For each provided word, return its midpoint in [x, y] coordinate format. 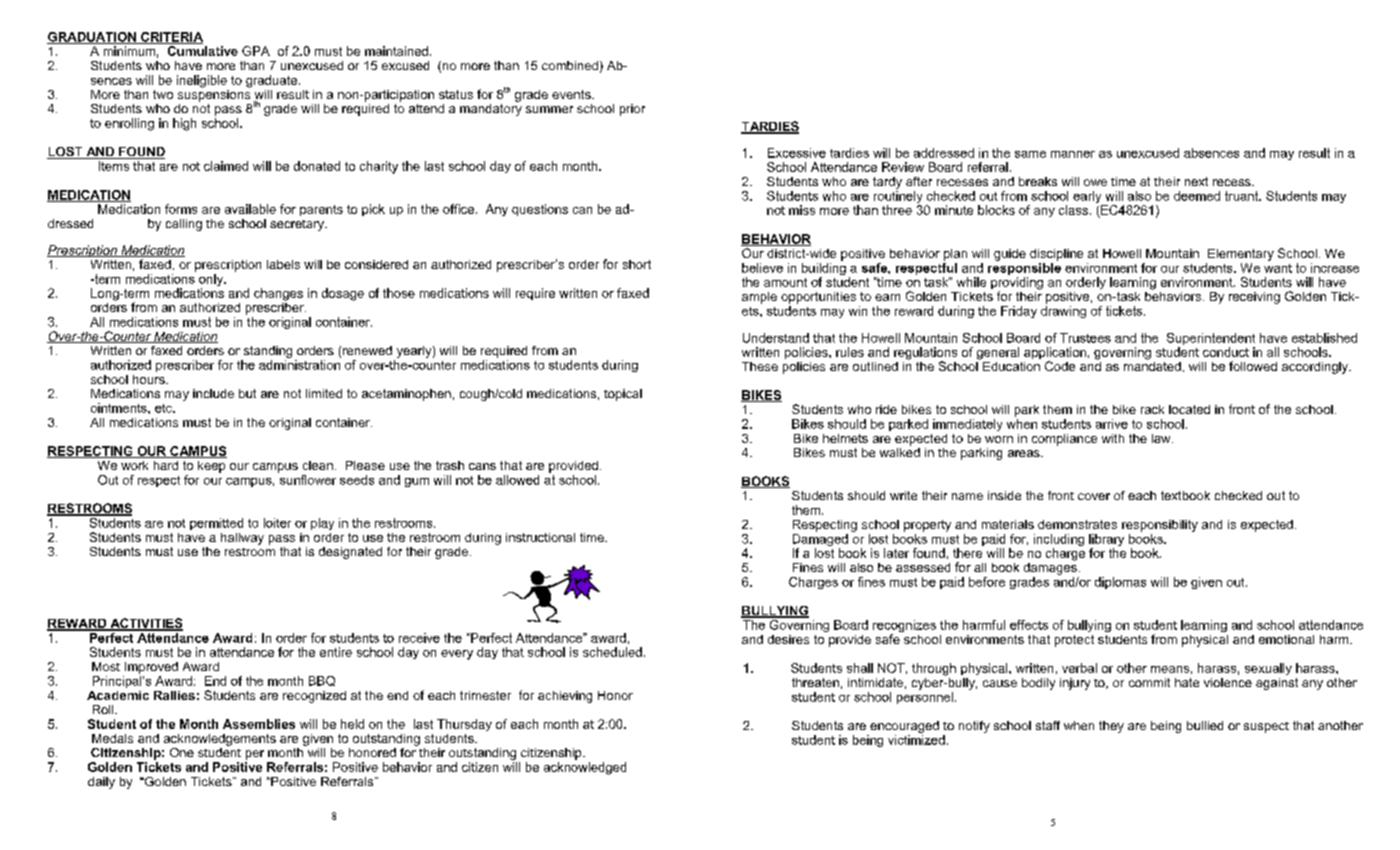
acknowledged [585, 768]
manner [1073, 154]
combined [570, 65]
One [182, 752]
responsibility [1160, 526]
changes [278, 294]
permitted [216, 524]
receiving [1254, 298]
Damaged [820, 540]
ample [759, 298]
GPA [256, 51]
